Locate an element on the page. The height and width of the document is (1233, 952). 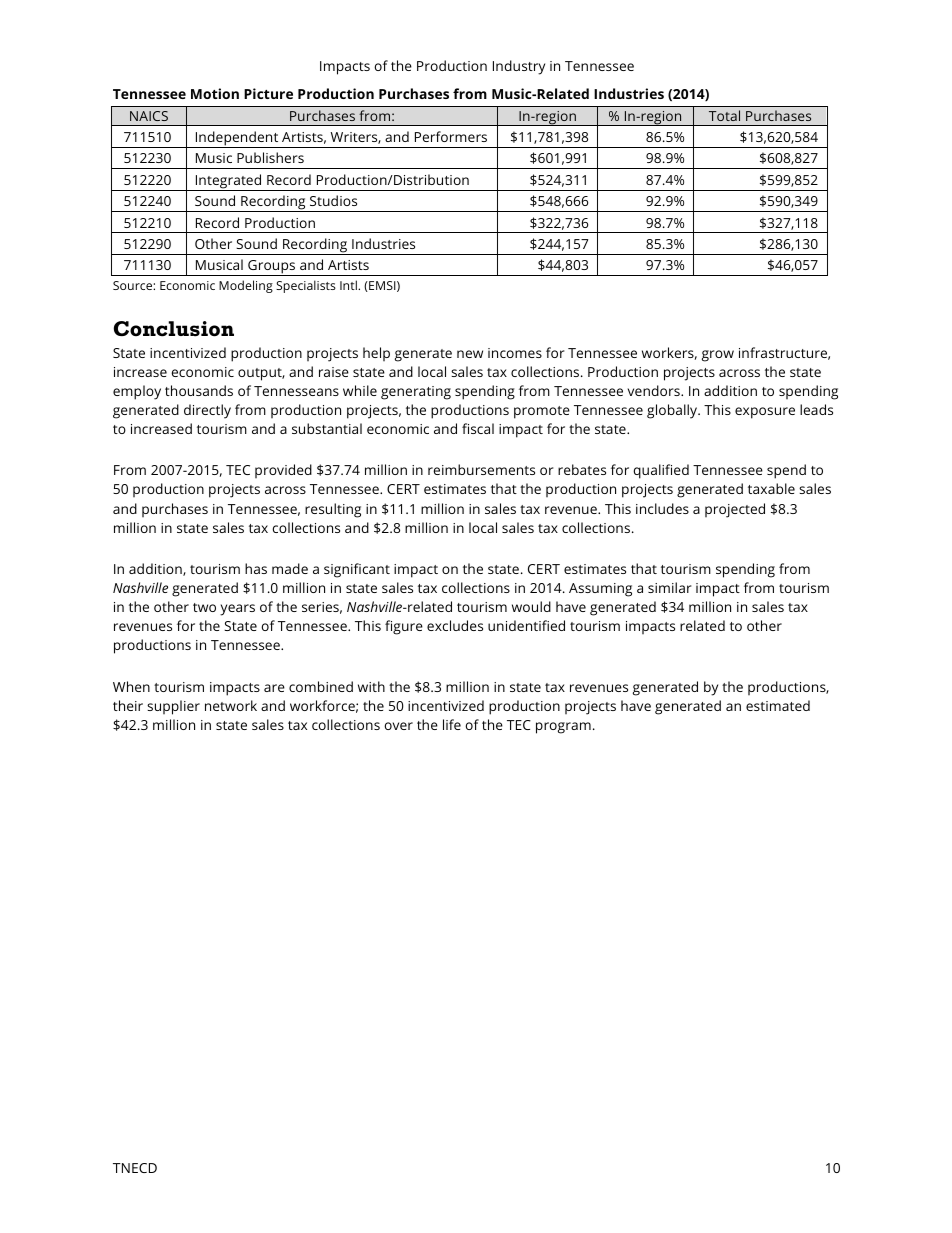
grow is located at coordinates (718, 356).
